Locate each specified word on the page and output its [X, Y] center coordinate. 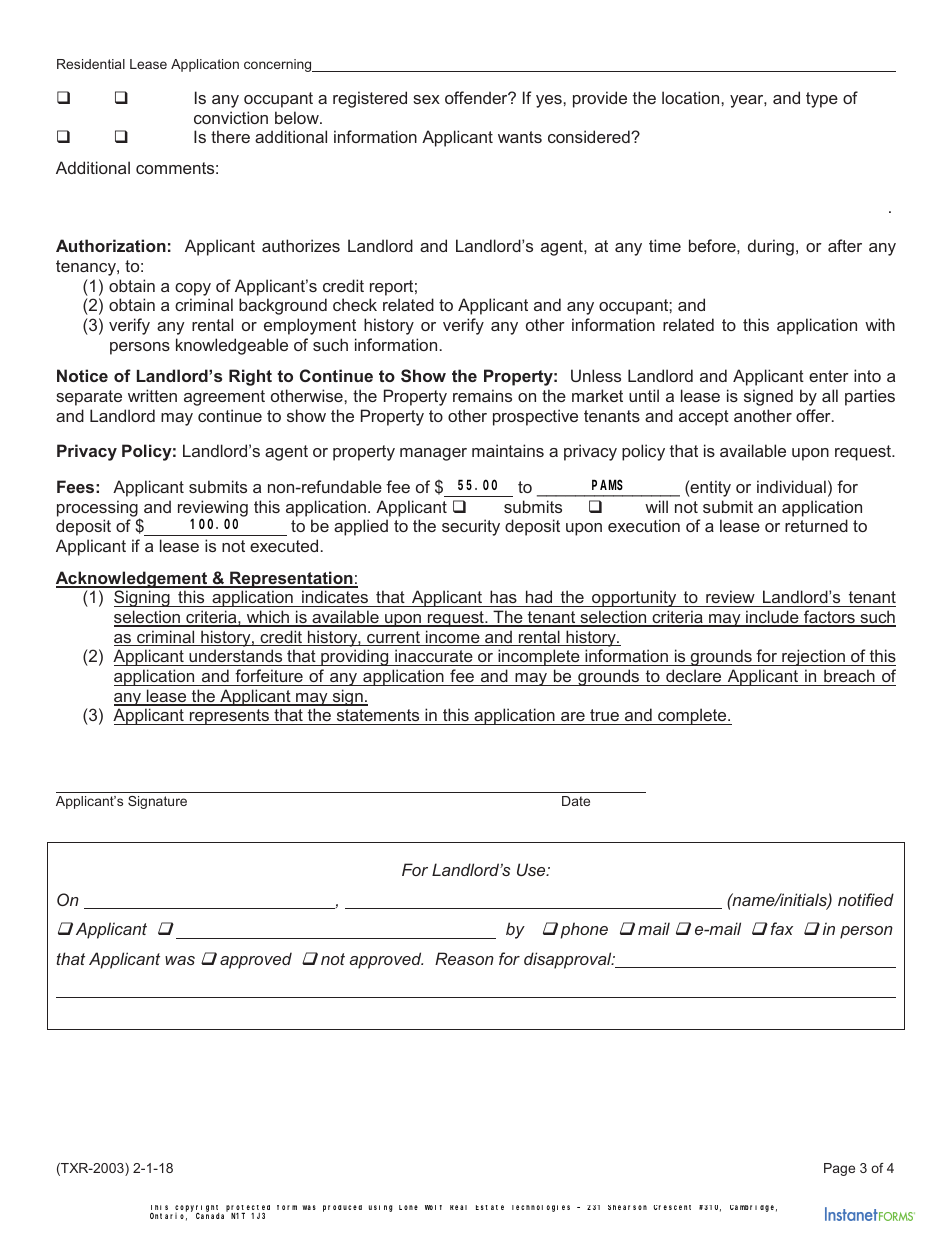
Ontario [168, 1217]
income [452, 638]
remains [482, 395]
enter [829, 376]
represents [229, 717]
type [822, 100]
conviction [231, 117]
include [772, 618]
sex [426, 99]
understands [236, 657]
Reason [464, 958]
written [152, 395]
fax [782, 928]
